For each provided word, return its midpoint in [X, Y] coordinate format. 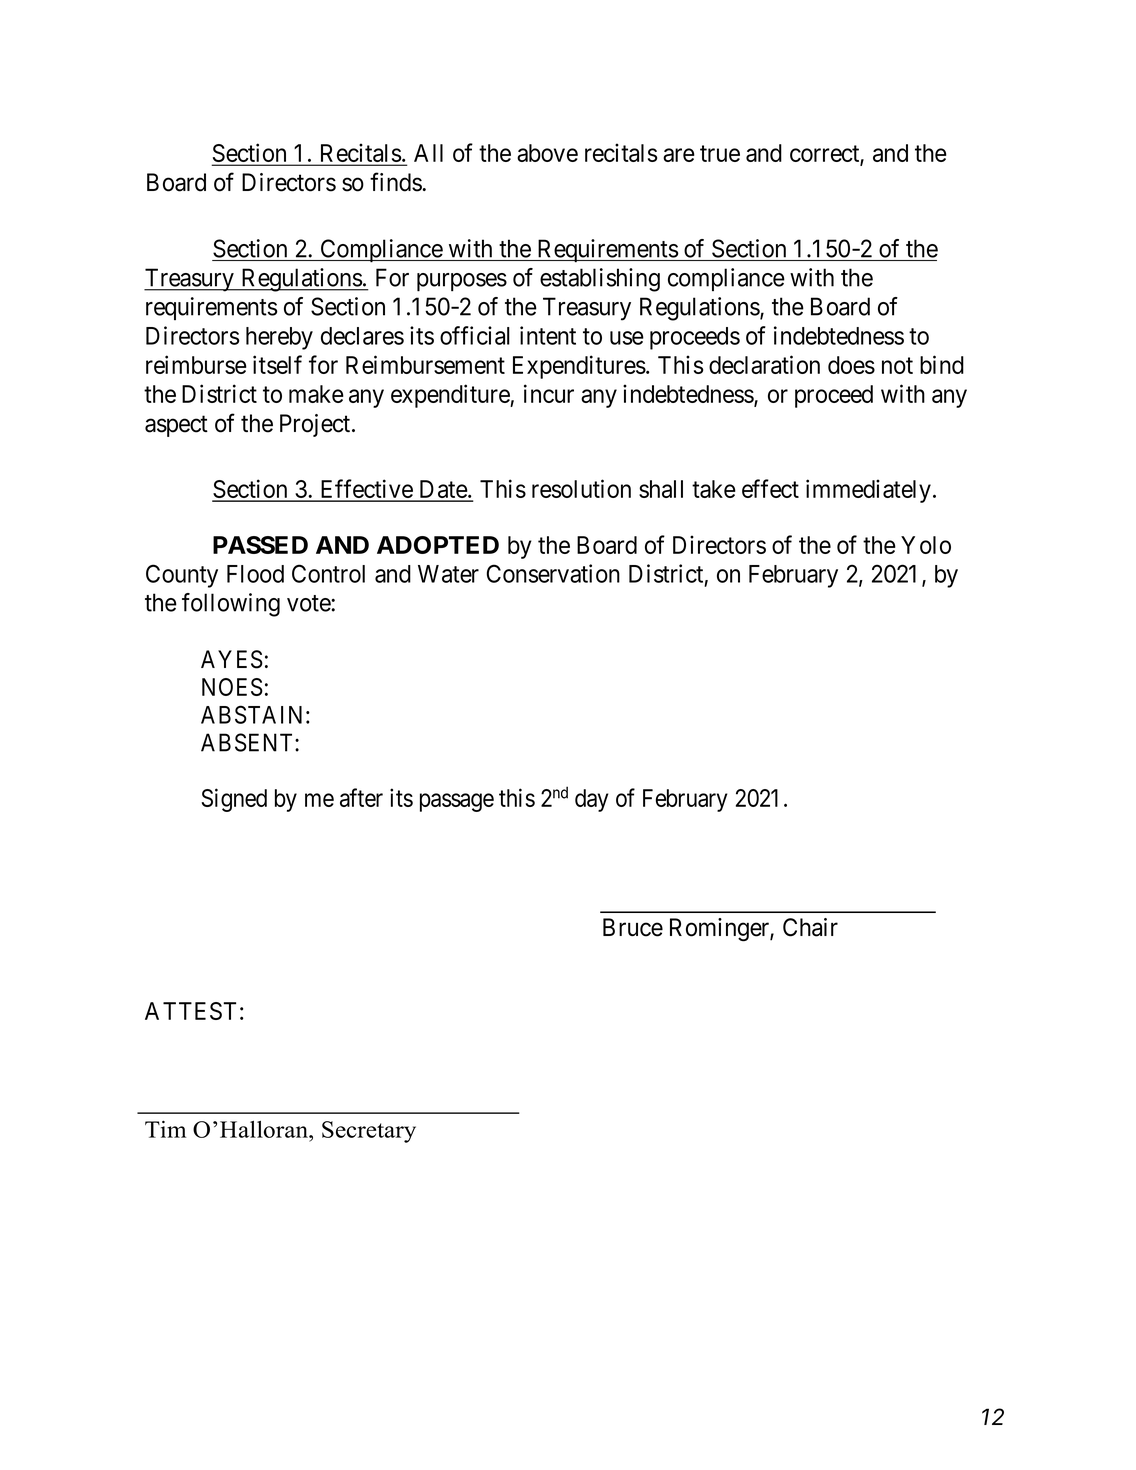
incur [549, 393]
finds [396, 182]
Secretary [369, 1132]
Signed [234, 800]
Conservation [553, 573]
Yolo [926, 545]
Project [316, 425]
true [720, 154]
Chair [810, 927]
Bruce [633, 927]
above [547, 153]
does [851, 365]
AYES [232, 659]
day [592, 800]
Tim [165, 1129]
